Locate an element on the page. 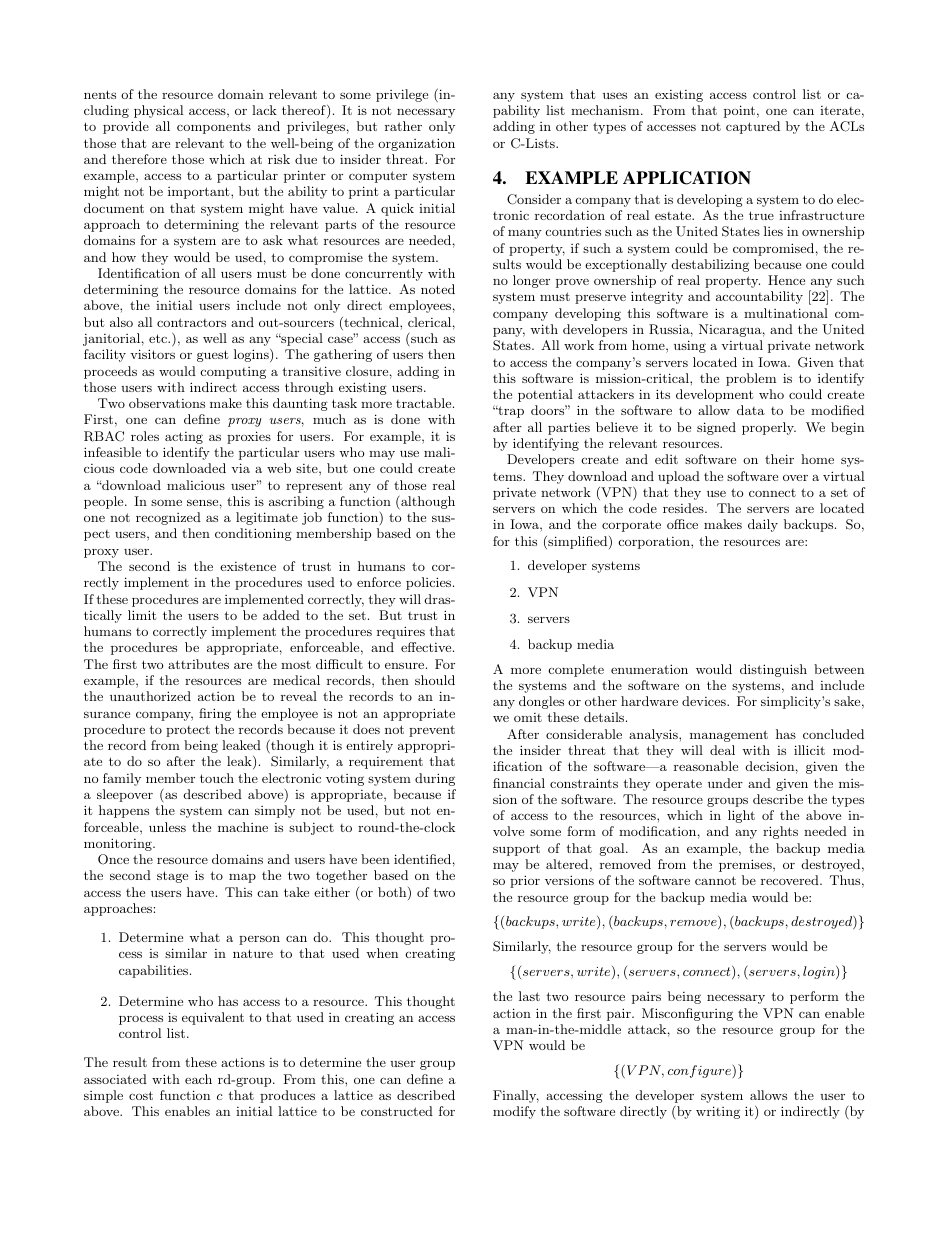 The image size is (952, 1233). each is located at coordinates (198, 1079).
